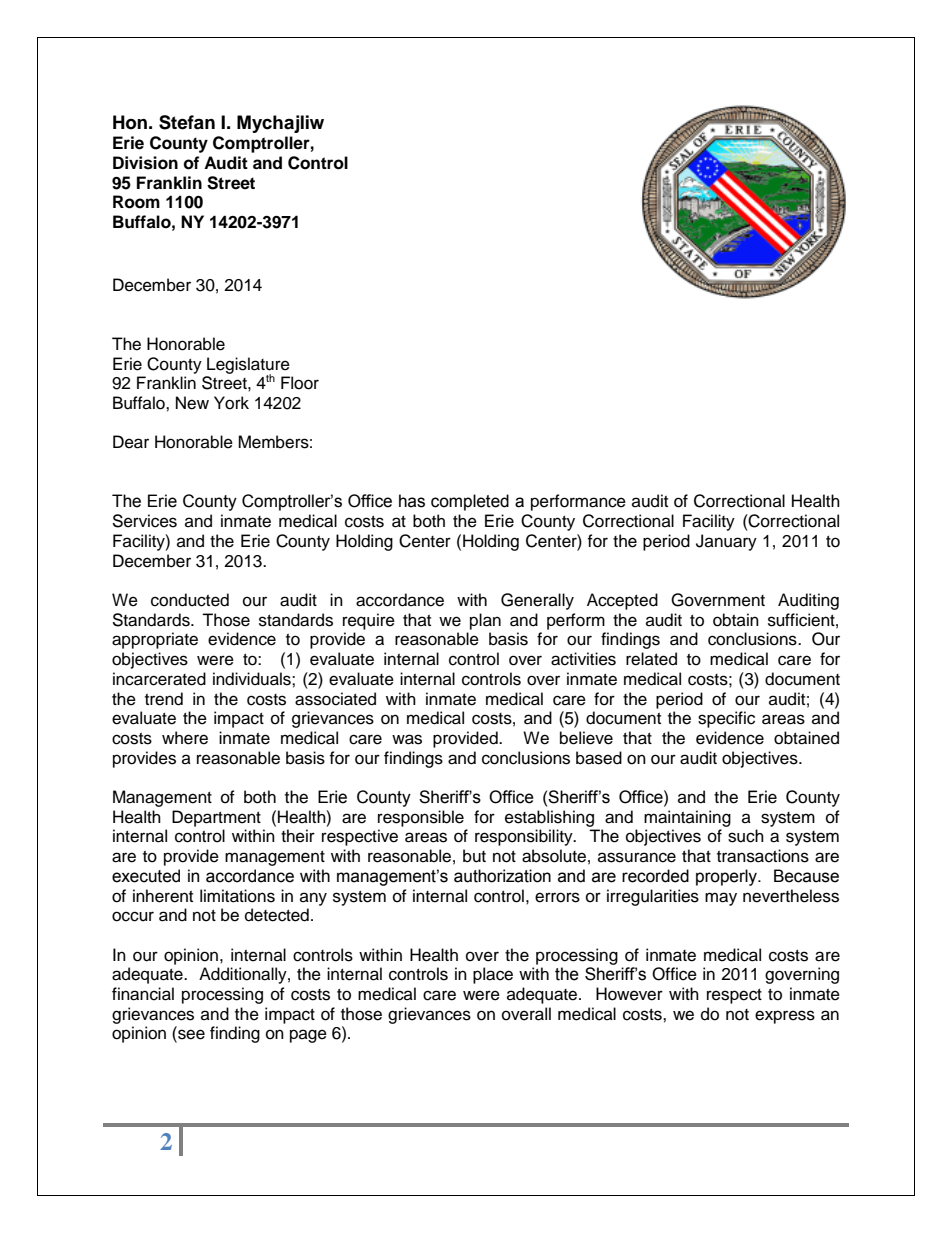 Image resolution: width=952 pixels, height=1233 pixels. What do you see at coordinates (187, 122) in the screenshot?
I see `Stefan` at bounding box center [187, 122].
